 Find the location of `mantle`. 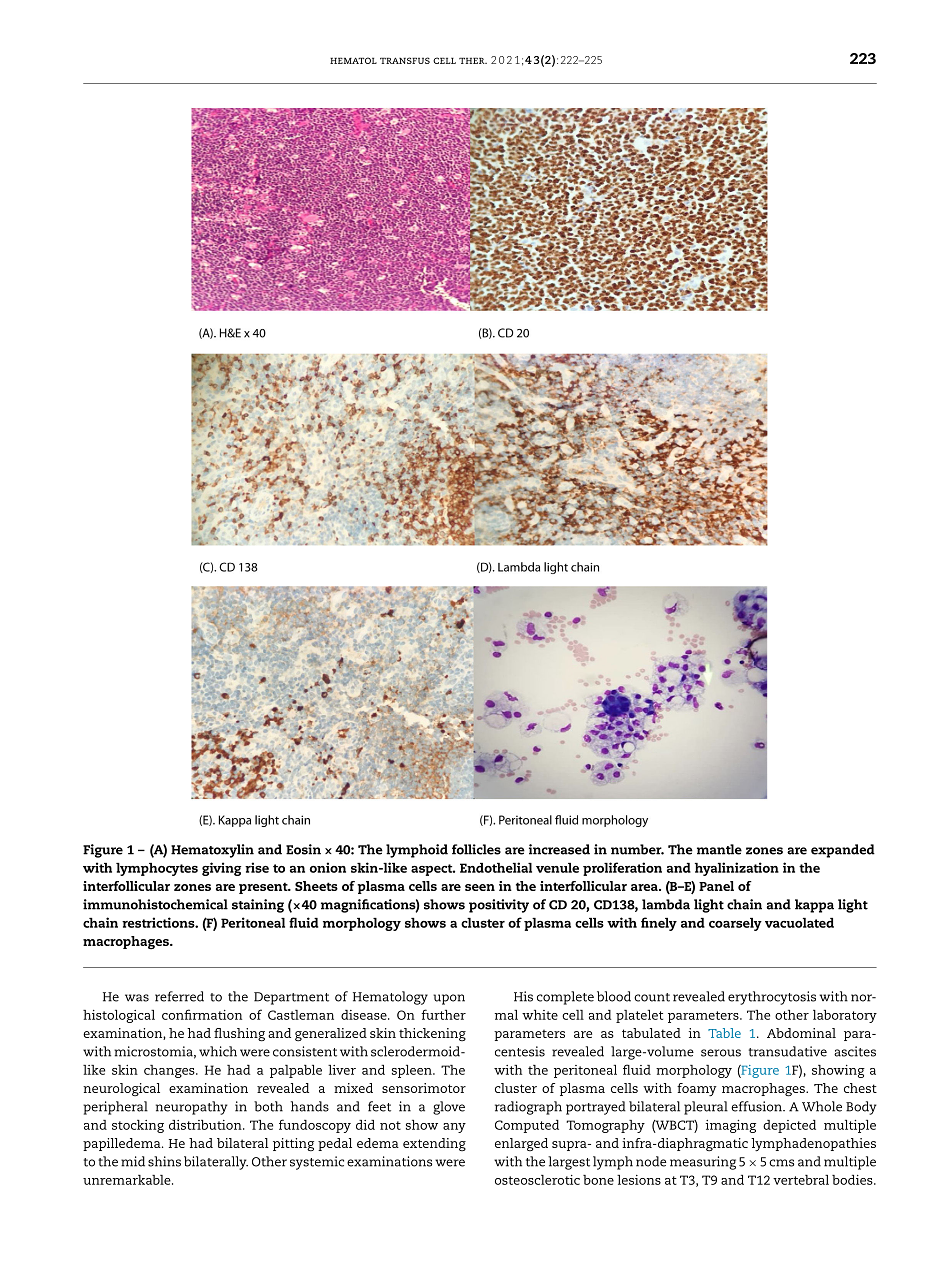

mantle is located at coordinates (719, 849).
